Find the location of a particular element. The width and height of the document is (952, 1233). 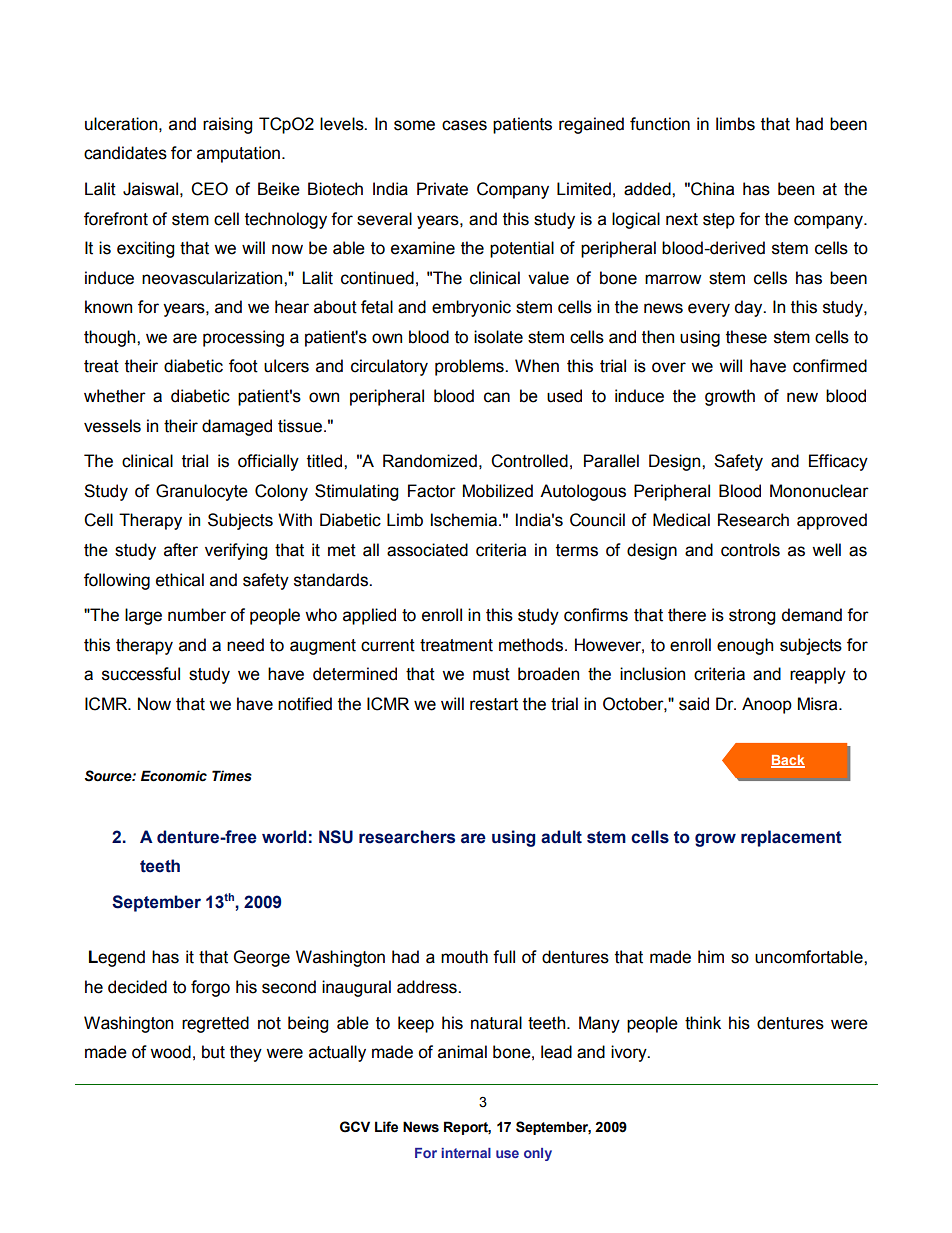

Mononuclear is located at coordinates (819, 491).
